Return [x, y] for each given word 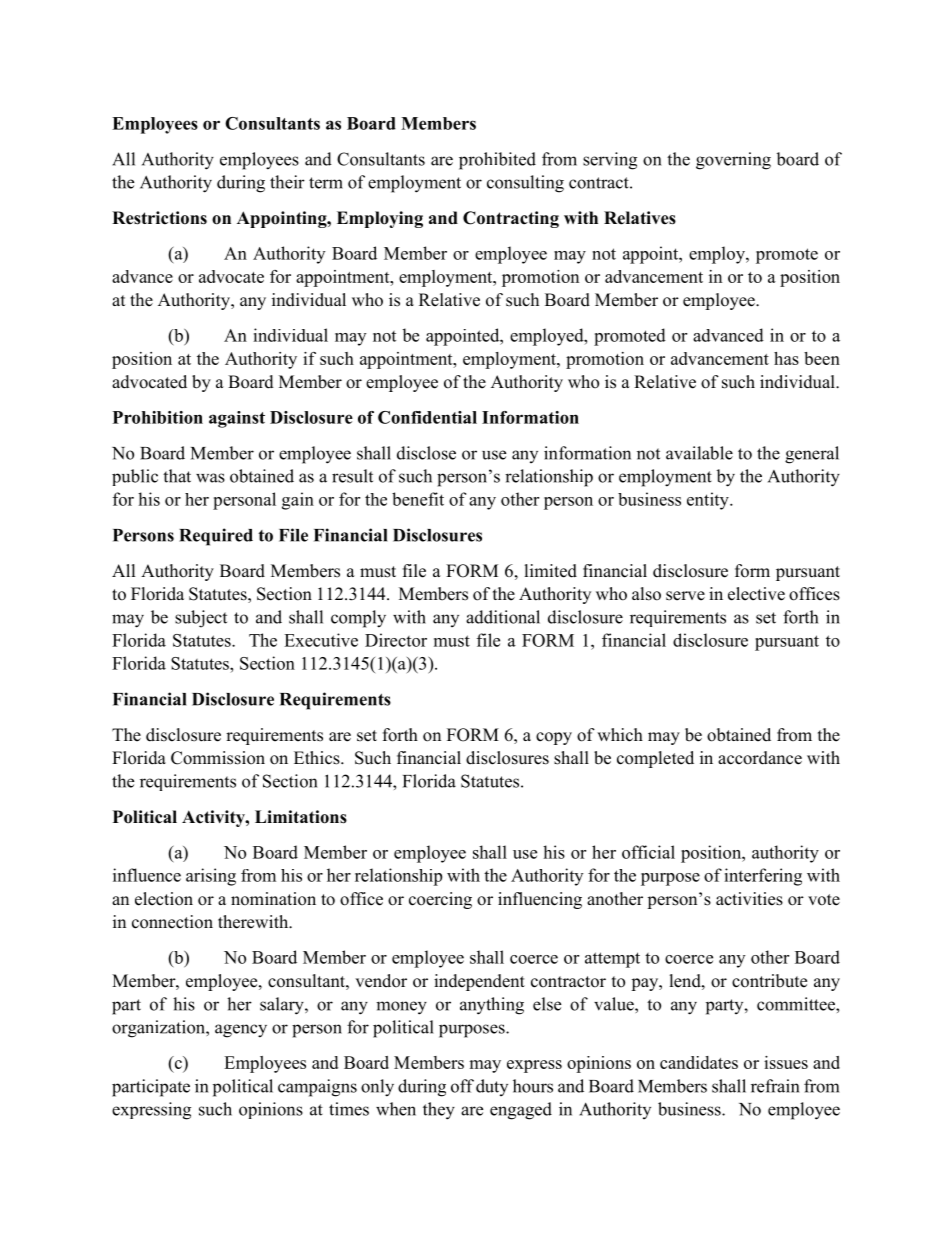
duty [492, 1087]
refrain [775, 1086]
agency [241, 1031]
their [287, 182]
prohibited [497, 161]
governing [733, 161]
